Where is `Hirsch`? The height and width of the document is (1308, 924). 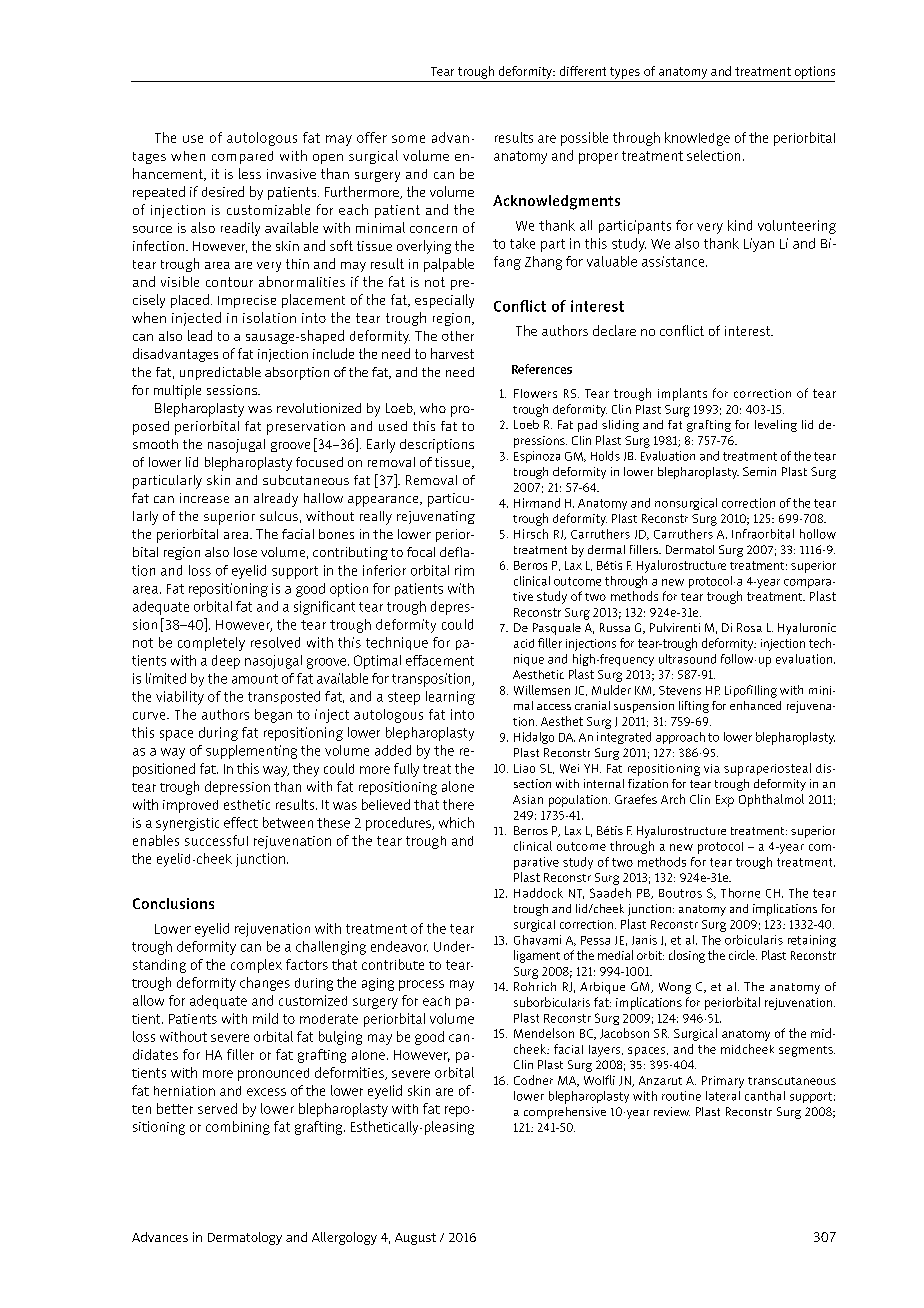 Hirsch is located at coordinates (531, 534).
